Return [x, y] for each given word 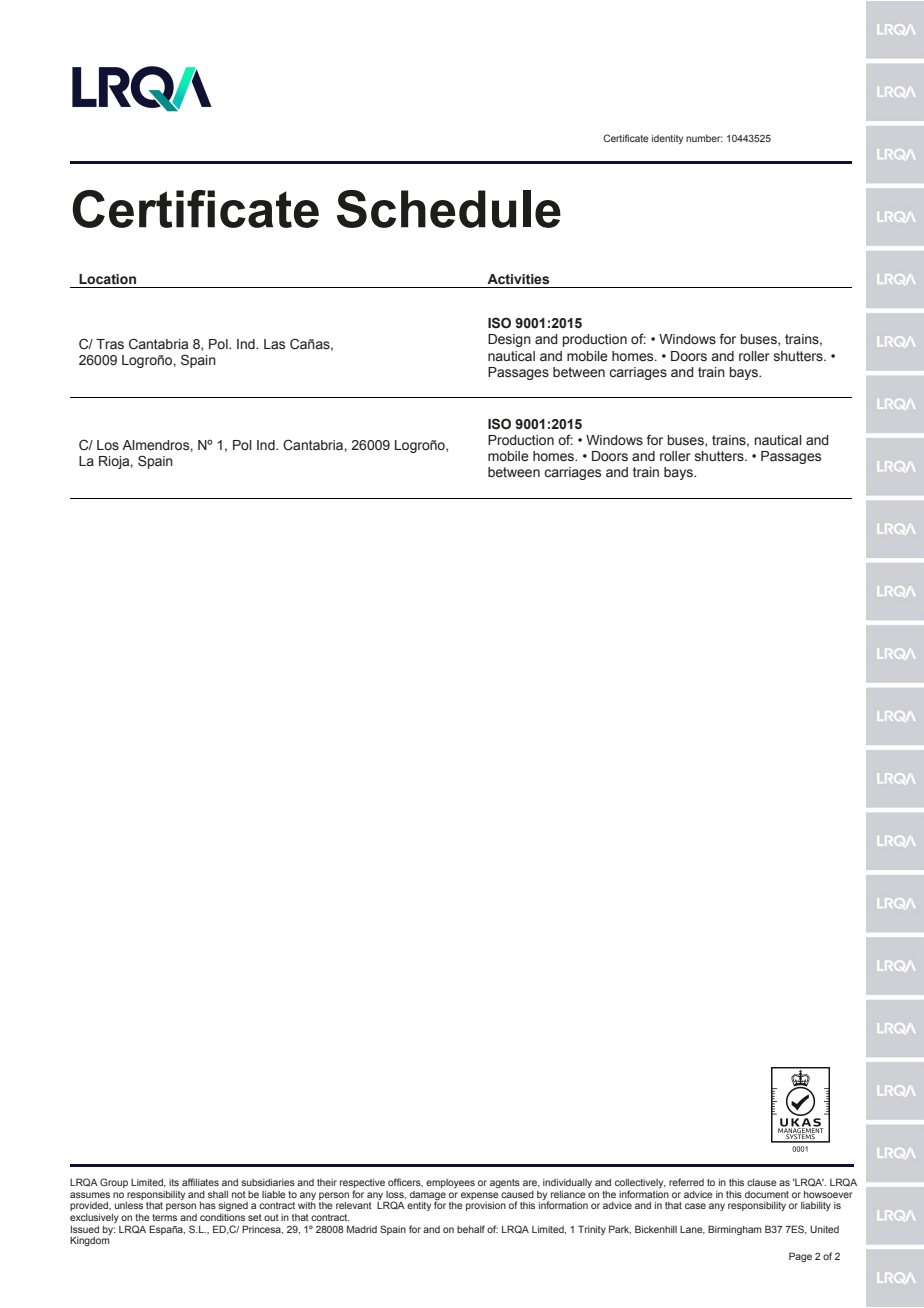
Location [107, 279]
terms [164, 1217]
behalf [471, 1229]
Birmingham [734, 1230]
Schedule [449, 209]
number [704, 138]
